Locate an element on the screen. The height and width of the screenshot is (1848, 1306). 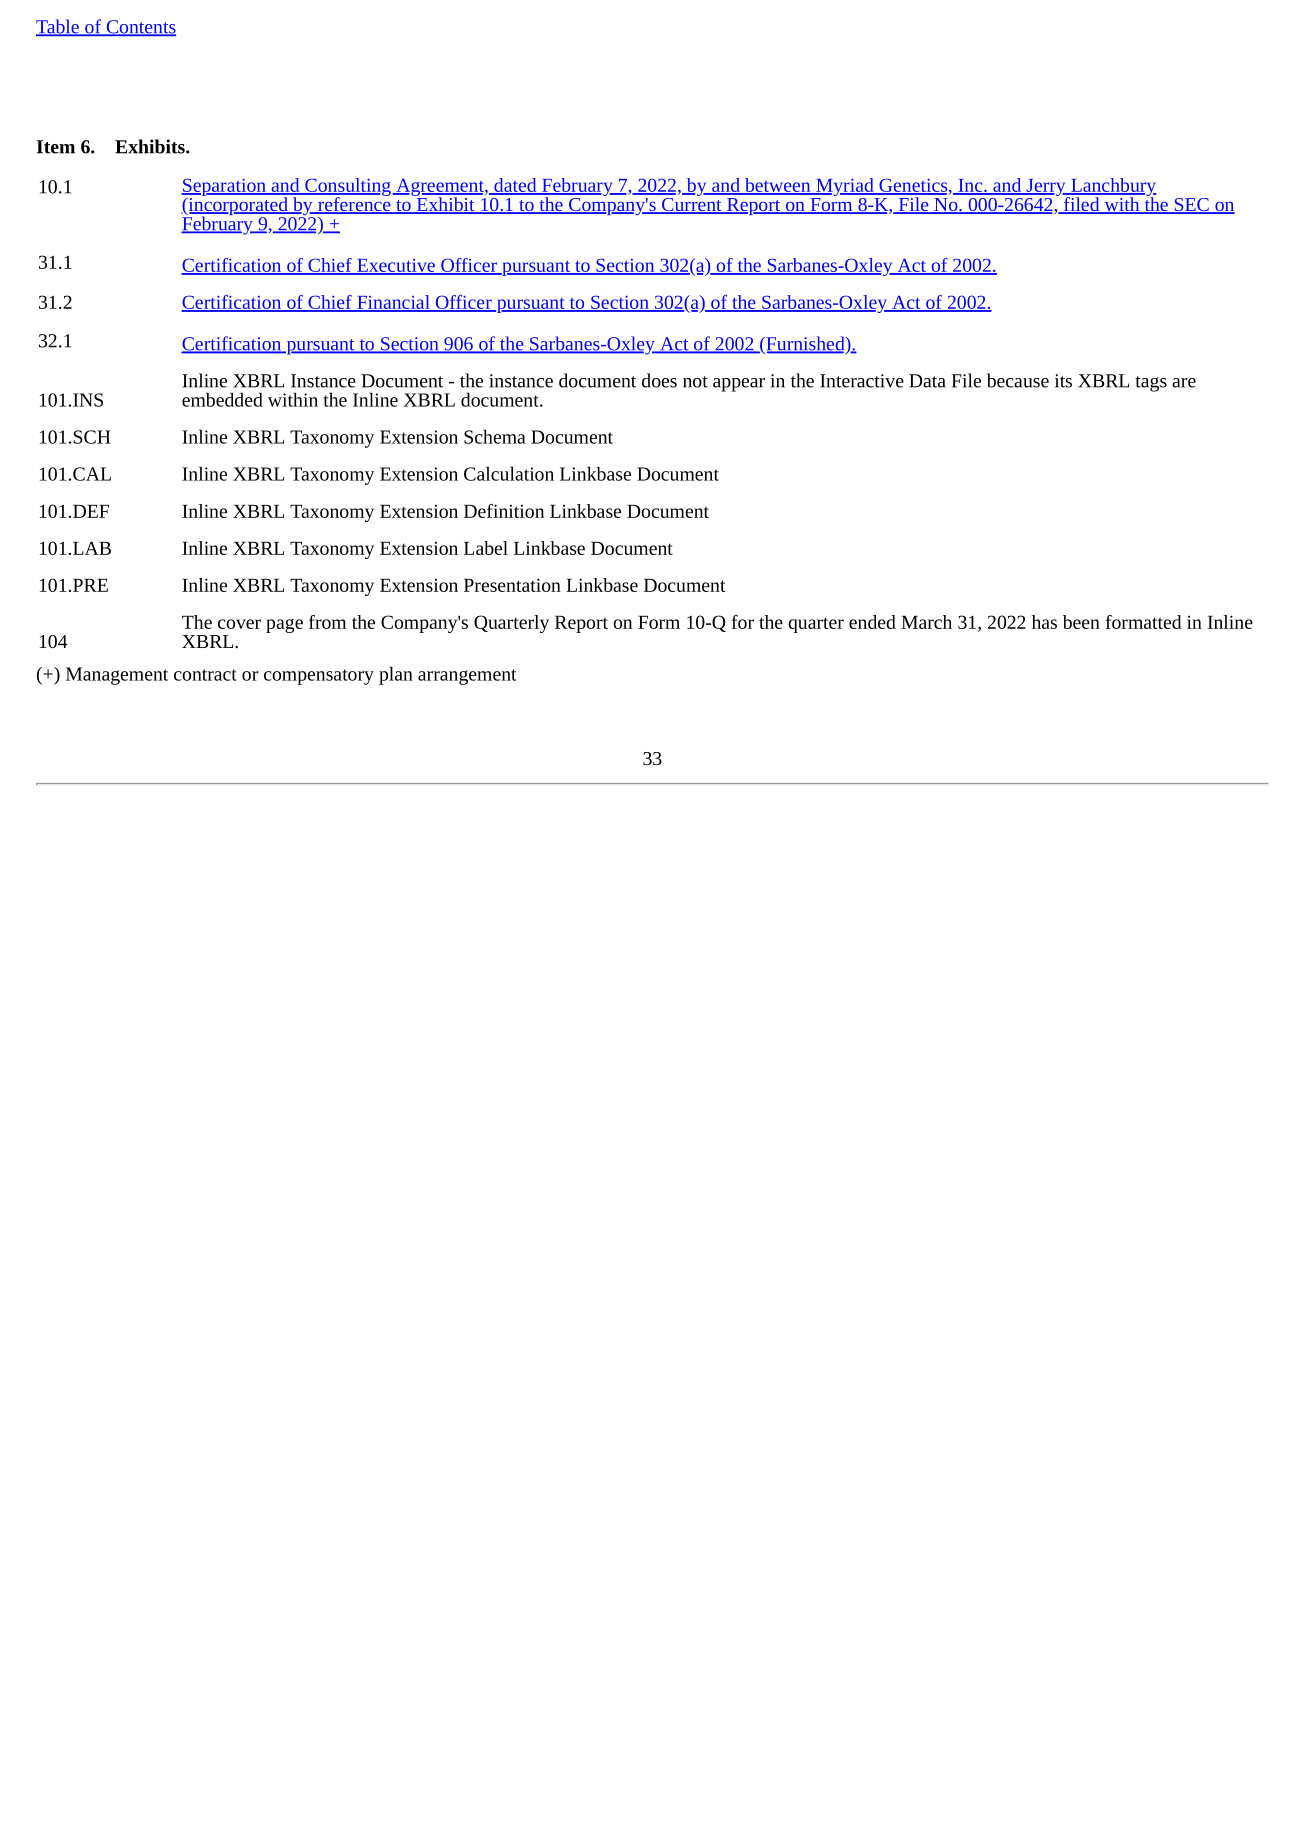
Definition is located at coordinates (504, 511).
